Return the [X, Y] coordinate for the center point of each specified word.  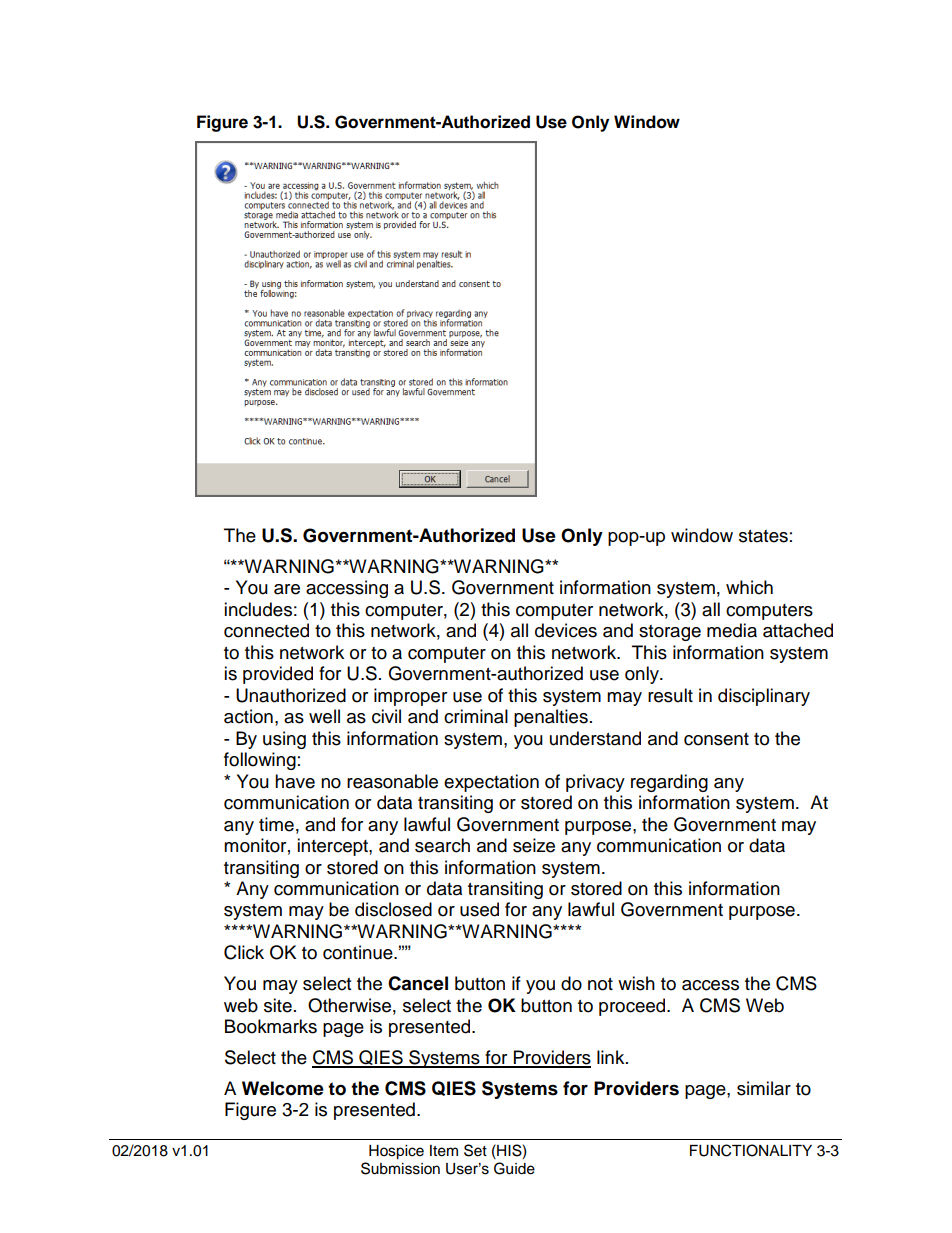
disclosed [393, 909]
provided [278, 675]
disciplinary [764, 697]
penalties [551, 718]
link [612, 1057]
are [287, 589]
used [479, 909]
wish [636, 983]
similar [764, 1088]
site [278, 1005]
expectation [491, 783]
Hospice [396, 1152]
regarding [669, 783]
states [763, 536]
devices [566, 630]
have [295, 781]
